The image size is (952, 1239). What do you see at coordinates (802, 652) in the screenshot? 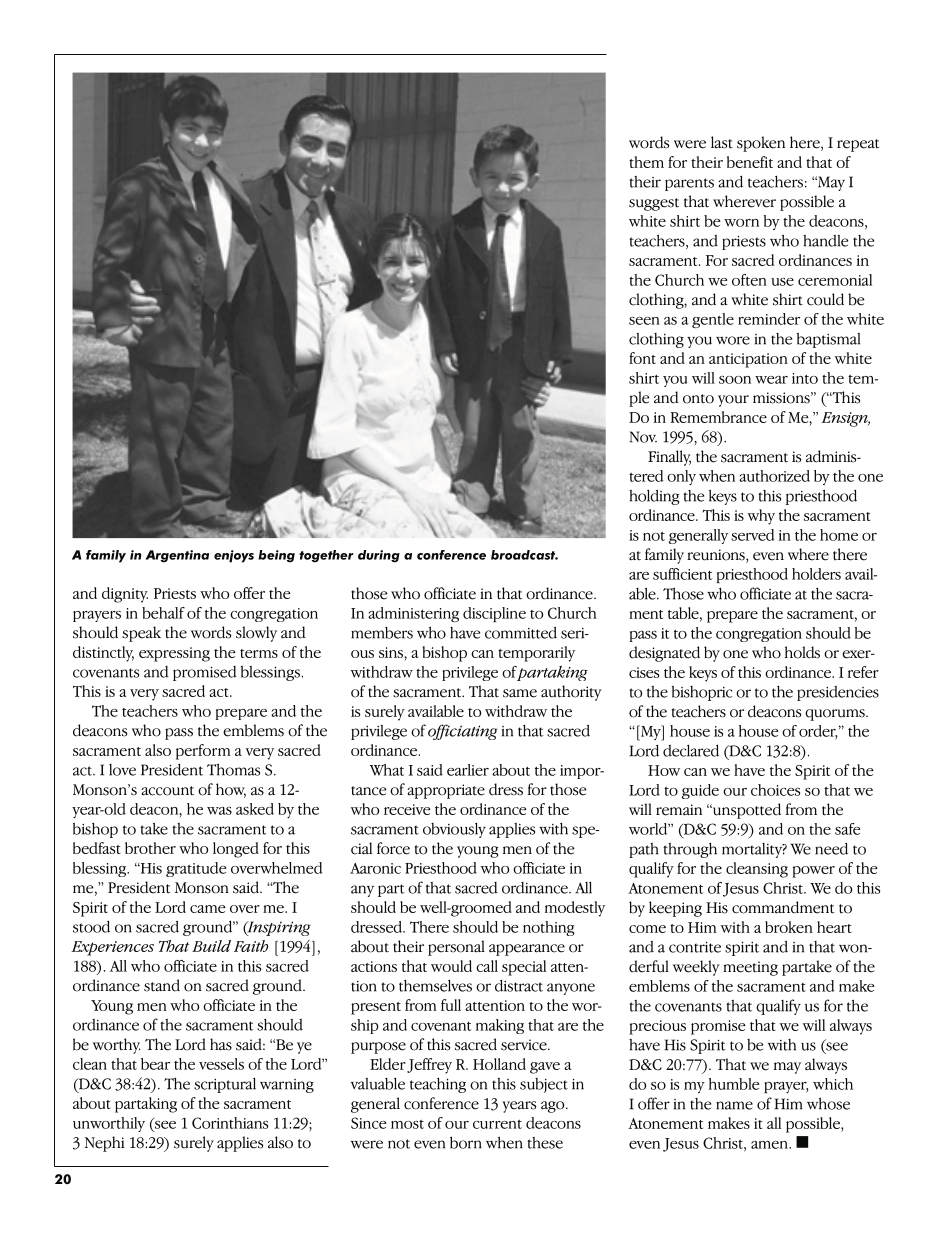
I see `holds` at bounding box center [802, 652].
